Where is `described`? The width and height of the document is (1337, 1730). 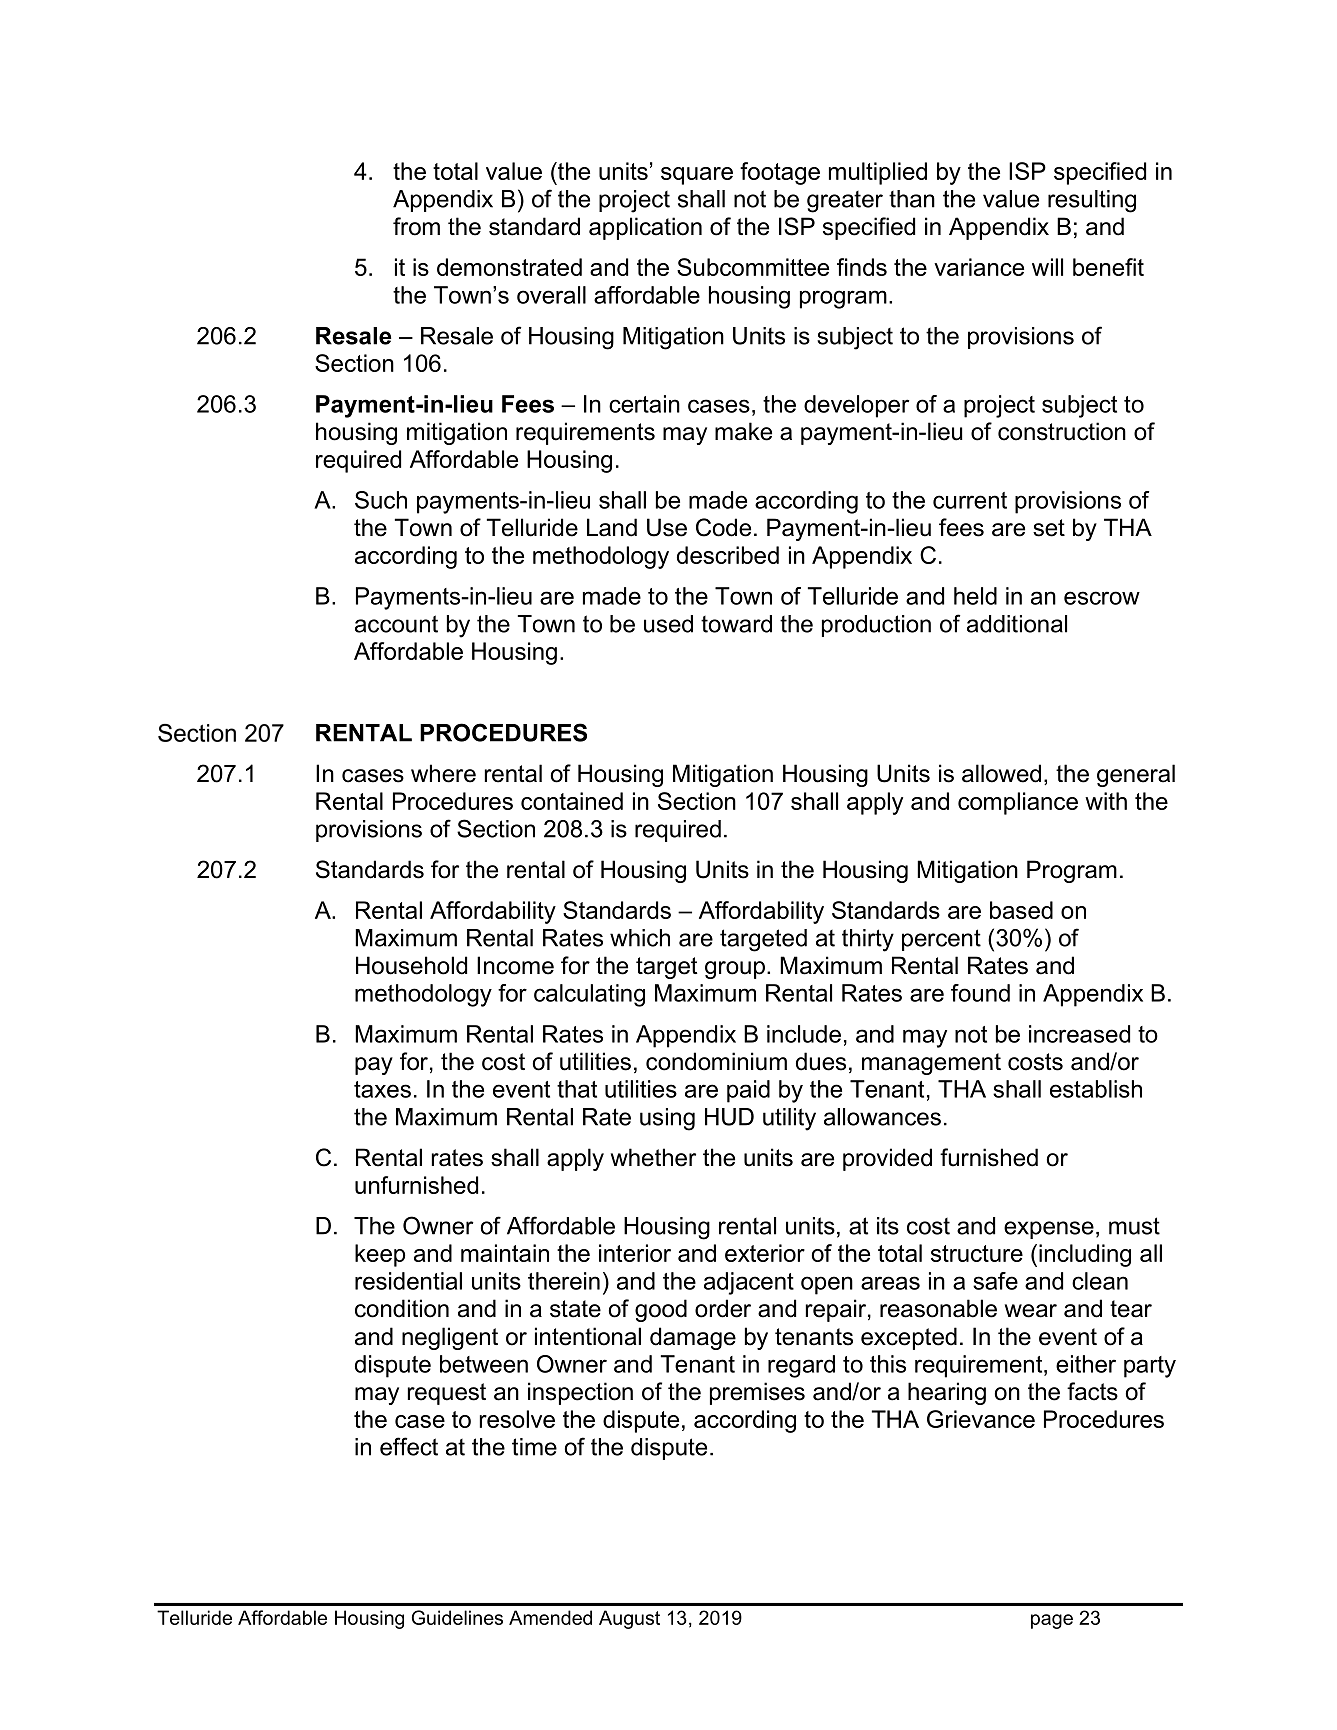 described is located at coordinates (728, 555).
